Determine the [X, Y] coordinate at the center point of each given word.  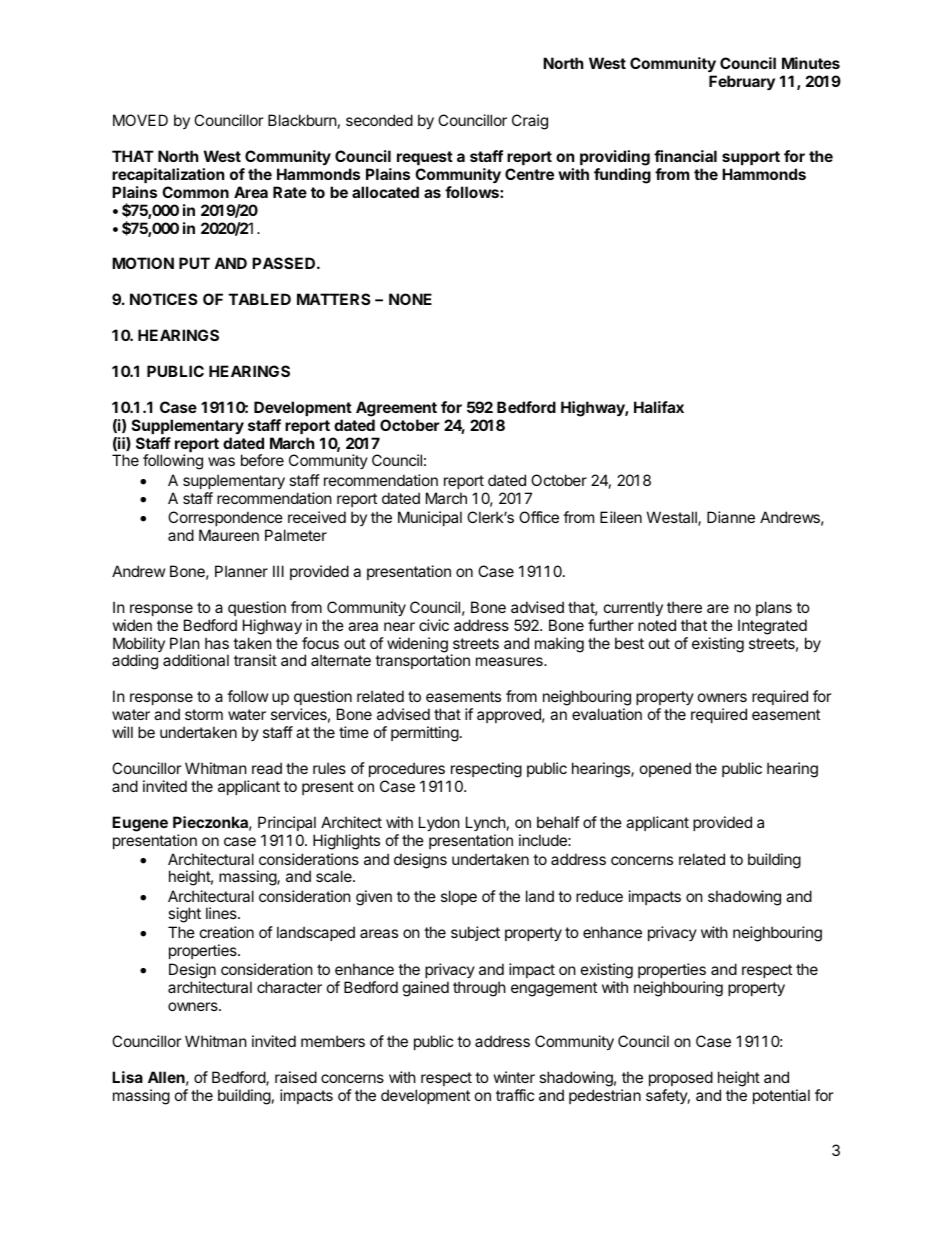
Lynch [486, 823]
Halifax [659, 407]
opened [665, 769]
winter [514, 1077]
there [684, 607]
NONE [410, 299]
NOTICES [163, 299]
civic [434, 625]
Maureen [229, 535]
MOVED [140, 120]
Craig [530, 122]
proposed [681, 1078]
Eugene [140, 824]
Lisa [127, 1077]
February [742, 82]
